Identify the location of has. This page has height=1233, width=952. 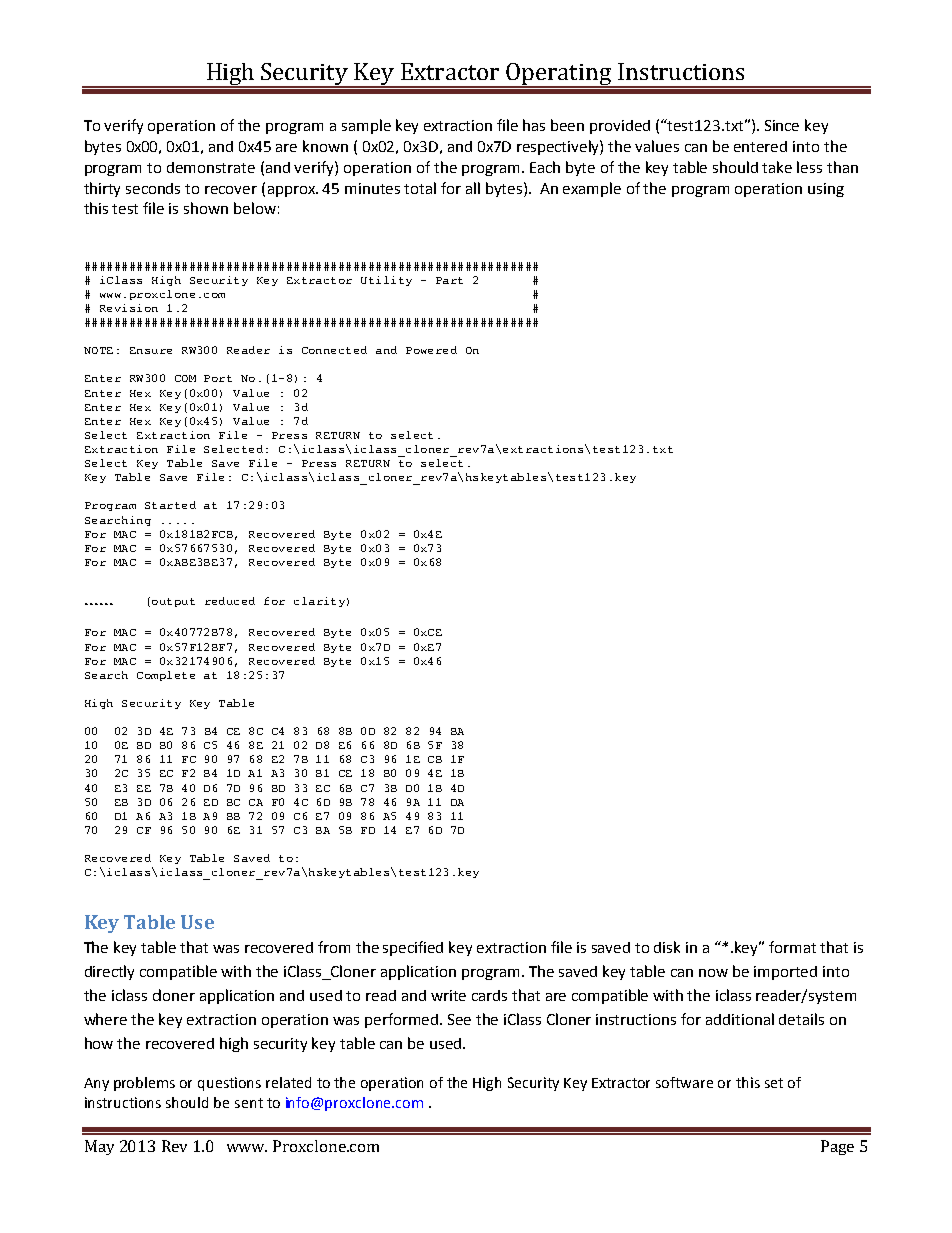
(534, 125).
